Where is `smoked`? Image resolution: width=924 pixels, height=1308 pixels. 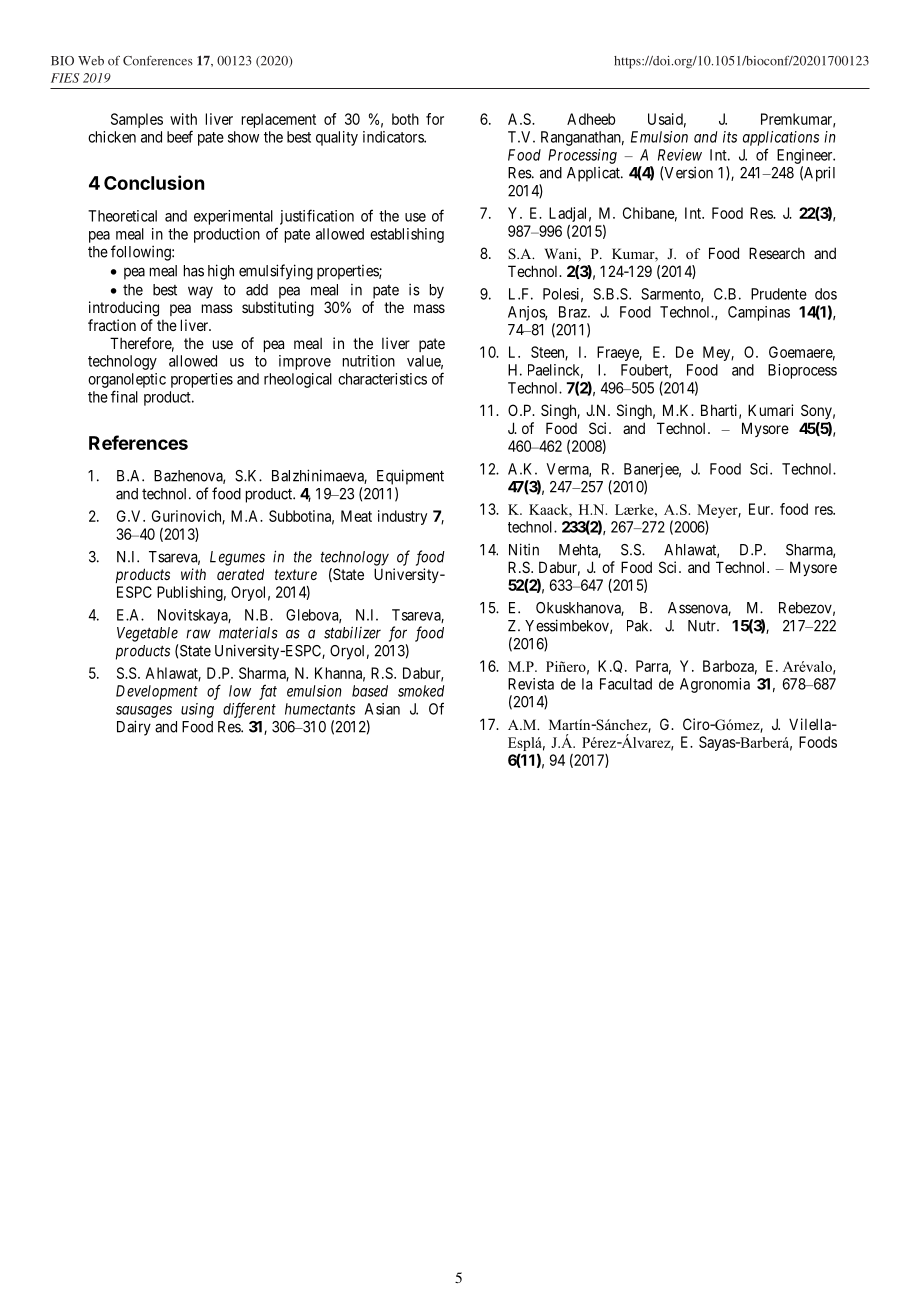
smoked is located at coordinates (421, 691).
